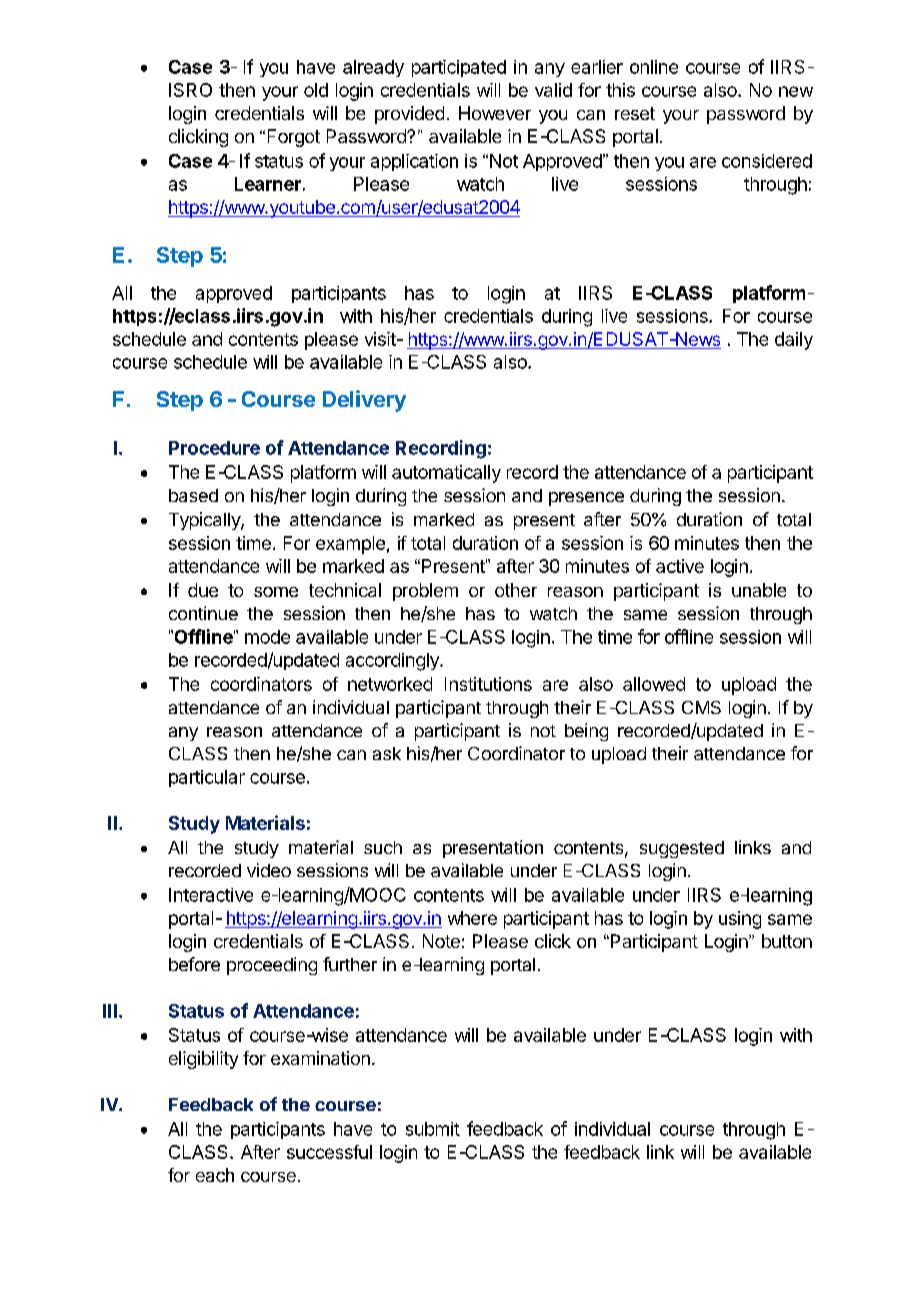  I want to click on using, so click(740, 920).
